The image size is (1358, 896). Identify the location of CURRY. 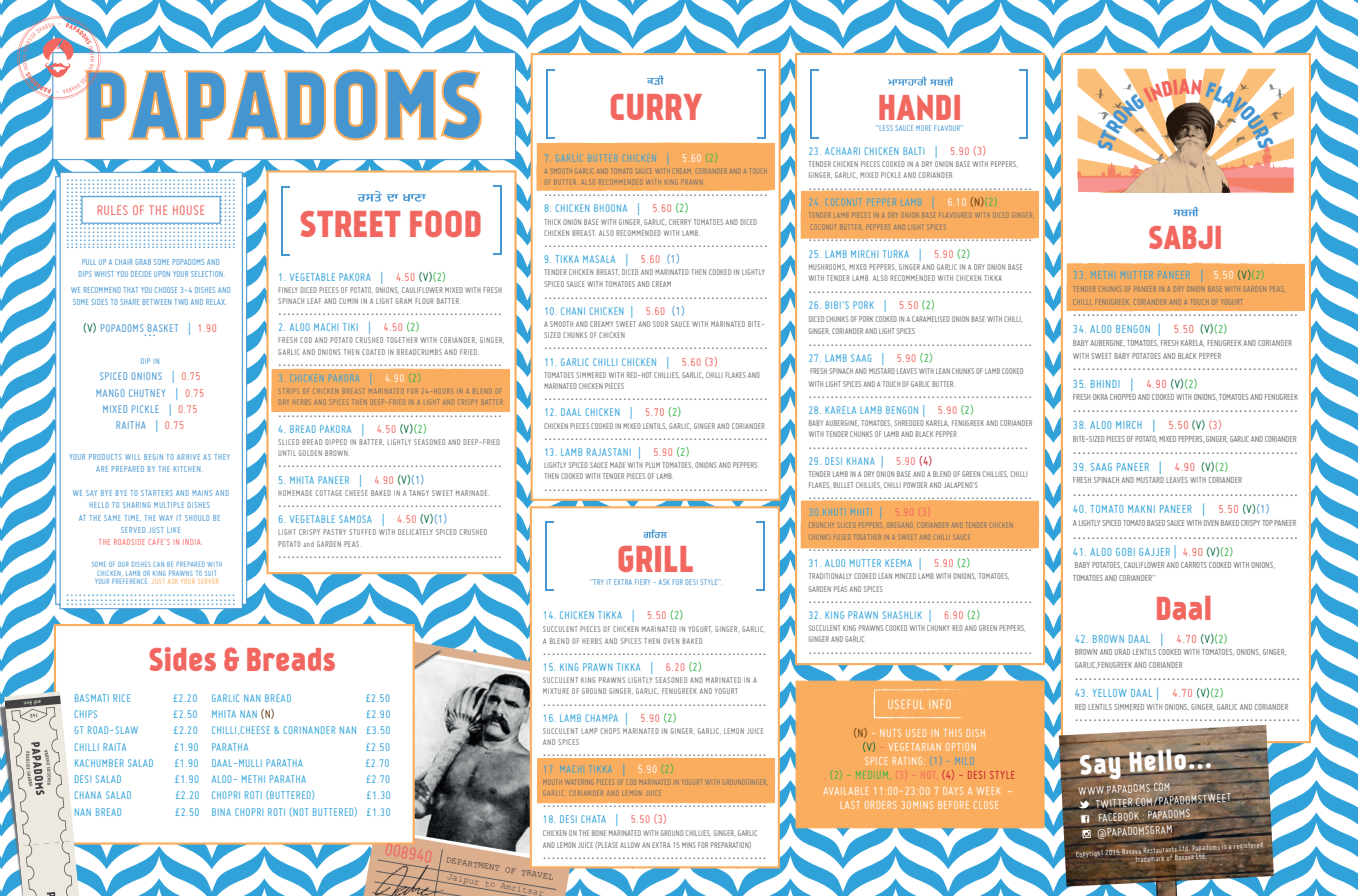
(656, 107).
